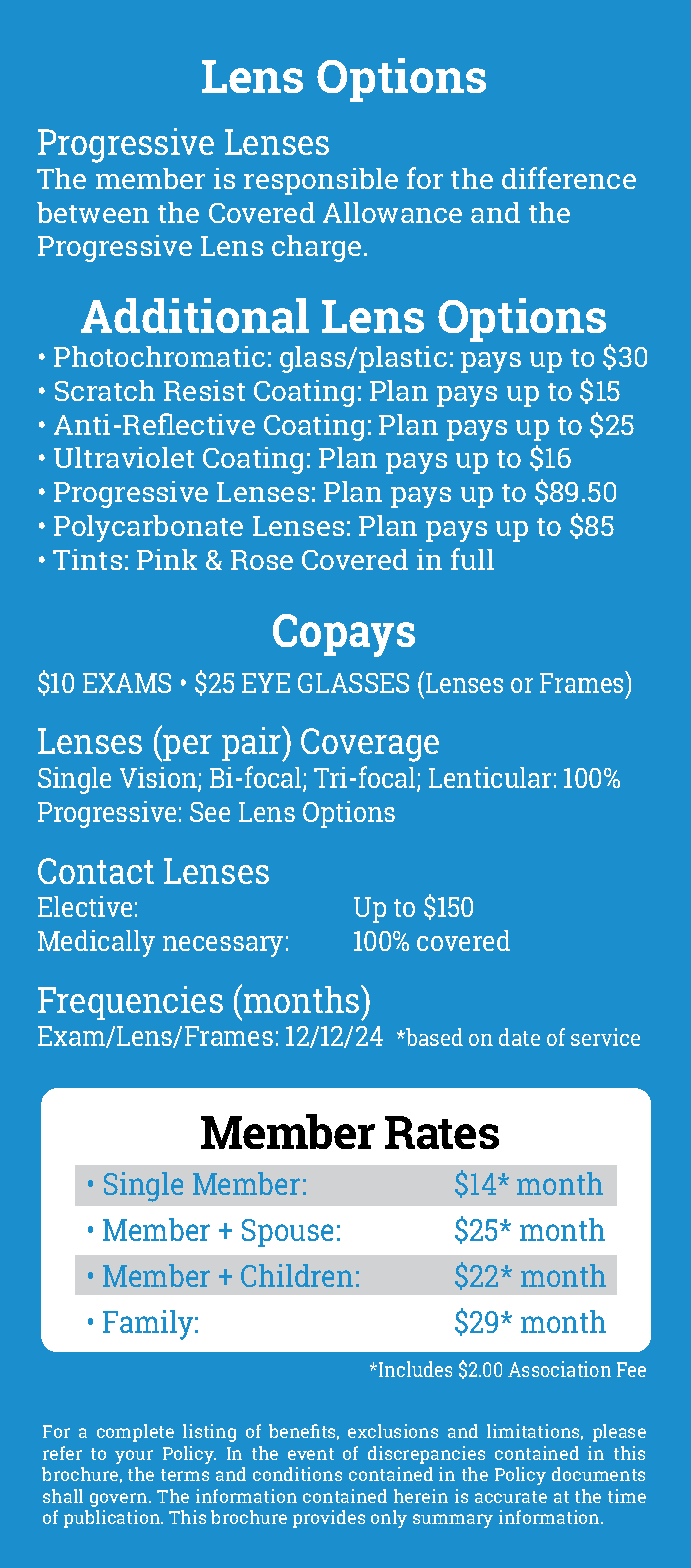 The width and height of the image is (691, 1568). What do you see at coordinates (262, 560) in the image?
I see `Rose` at bounding box center [262, 560].
